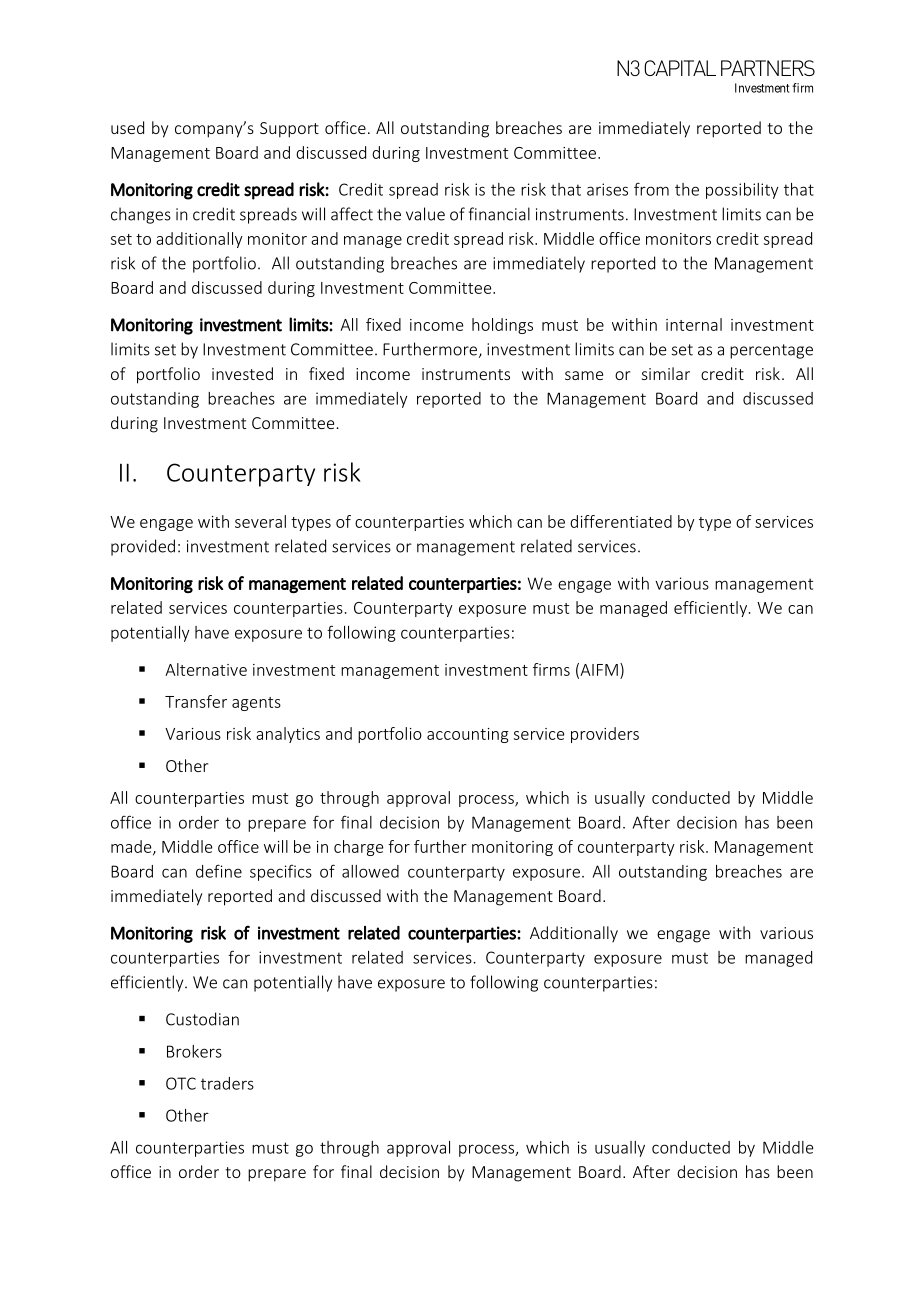 Image resolution: width=924 pixels, height=1308 pixels. I want to click on define, so click(219, 871).
